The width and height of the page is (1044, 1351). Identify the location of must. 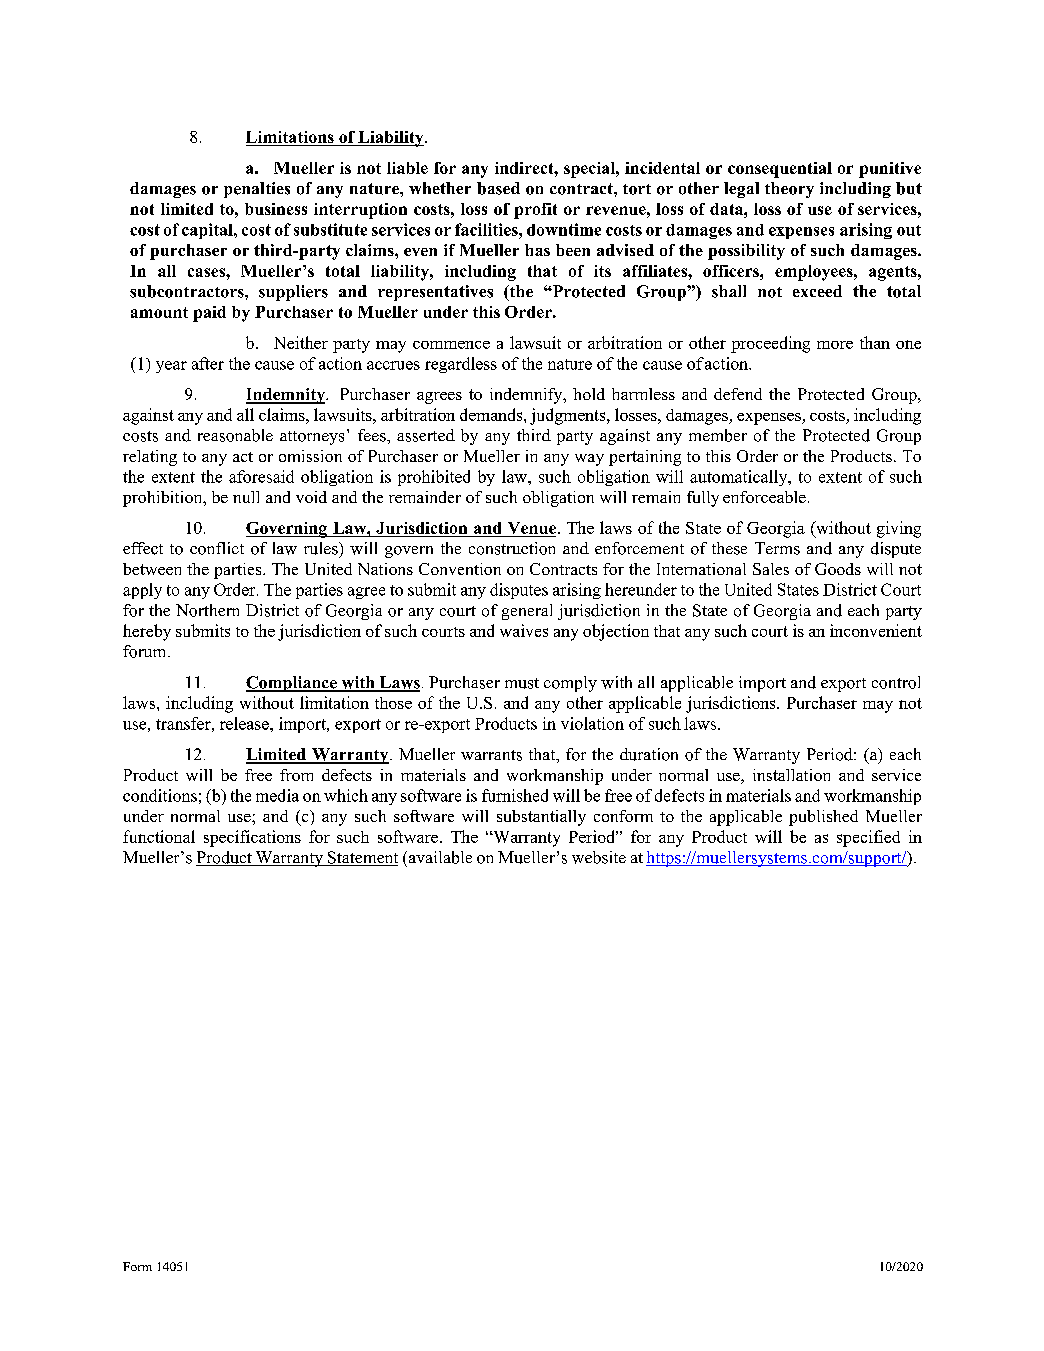
(522, 683).
